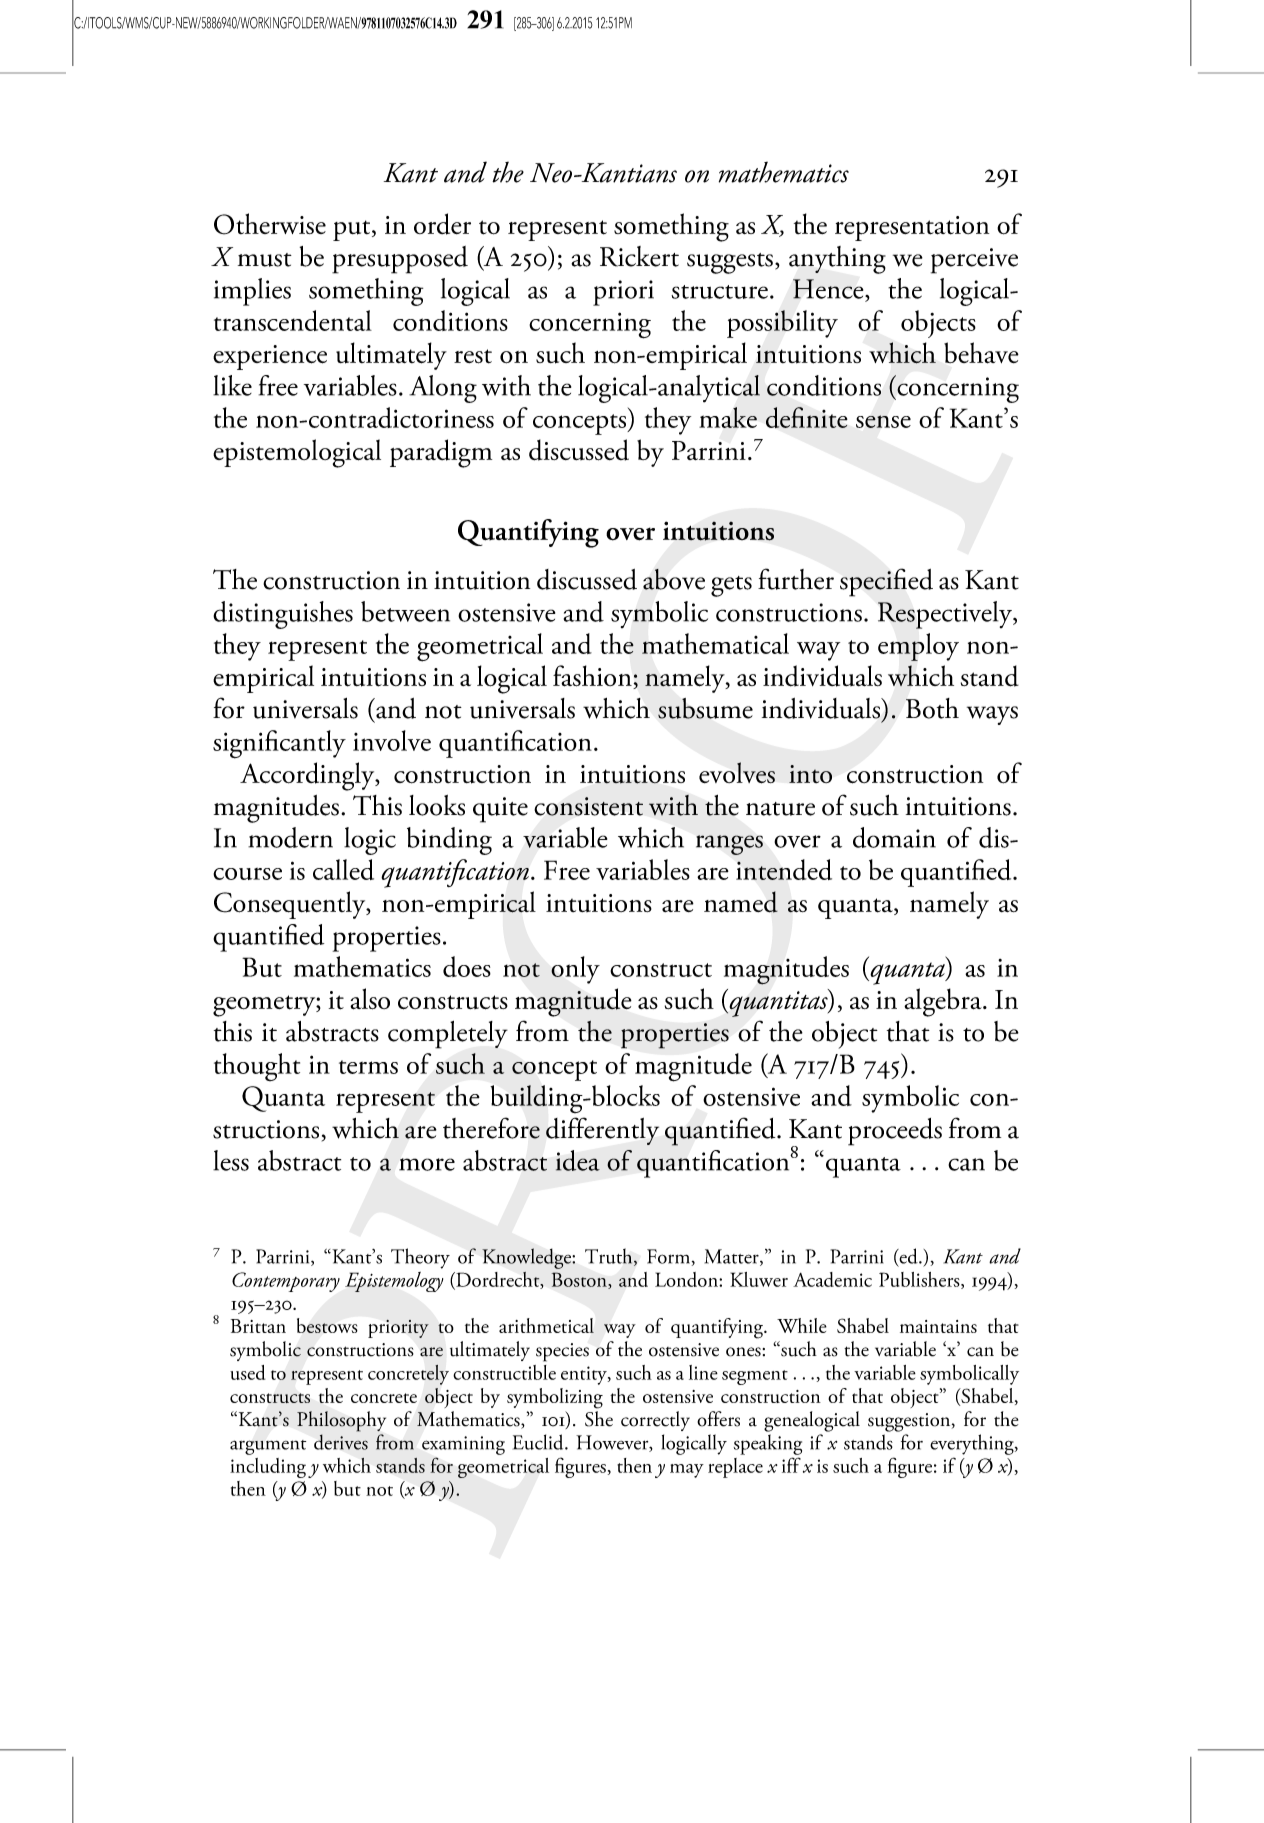  What do you see at coordinates (341, 1442) in the screenshot?
I see `derives` at bounding box center [341, 1442].
